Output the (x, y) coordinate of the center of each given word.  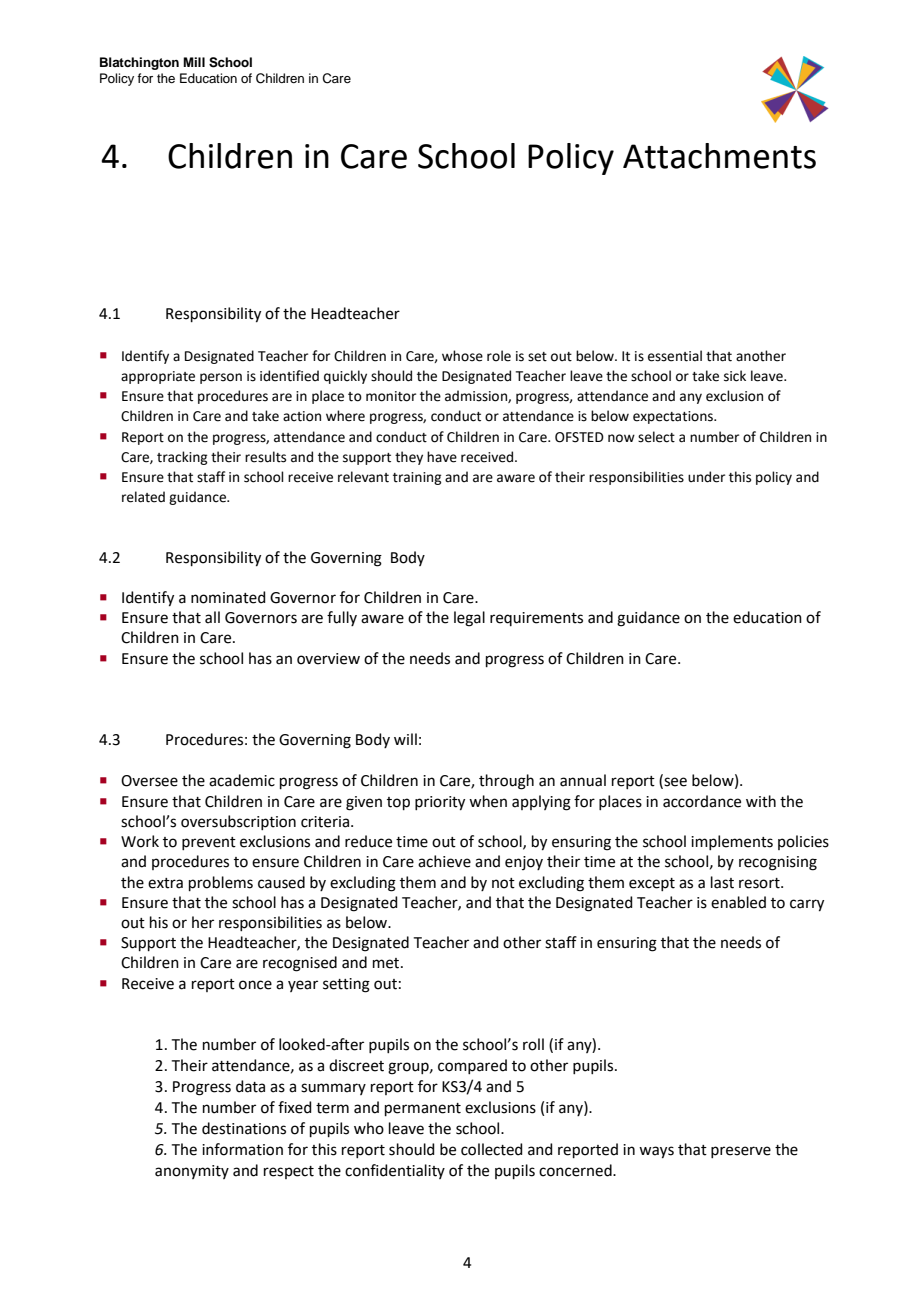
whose (462, 356)
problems (221, 883)
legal (469, 619)
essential (675, 356)
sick (735, 376)
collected (492, 1149)
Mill (194, 62)
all (212, 617)
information (242, 1149)
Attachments (719, 156)
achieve (444, 861)
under (706, 477)
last (722, 882)
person (221, 378)
